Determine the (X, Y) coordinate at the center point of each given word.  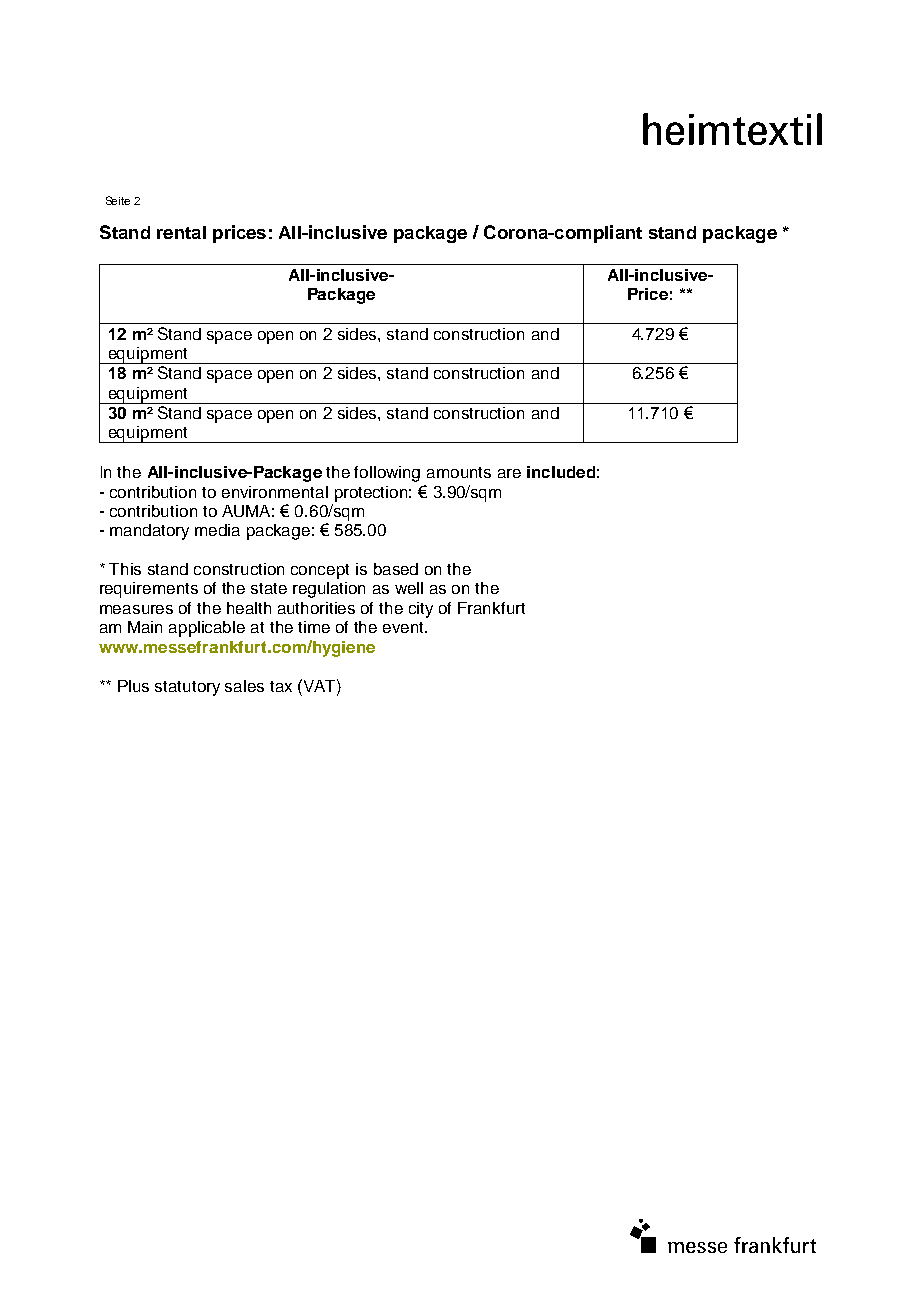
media (217, 530)
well (409, 588)
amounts (459, 472)
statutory (187, 688)
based (396, 569)
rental (181, 232)
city (421, 610)
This (125, 569)
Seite (118, 200)
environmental (275, 492)
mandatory (149, 532)
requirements (149, 590)
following (387, 474)
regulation (329, 590)
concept (320, 571)
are (509, 473)
